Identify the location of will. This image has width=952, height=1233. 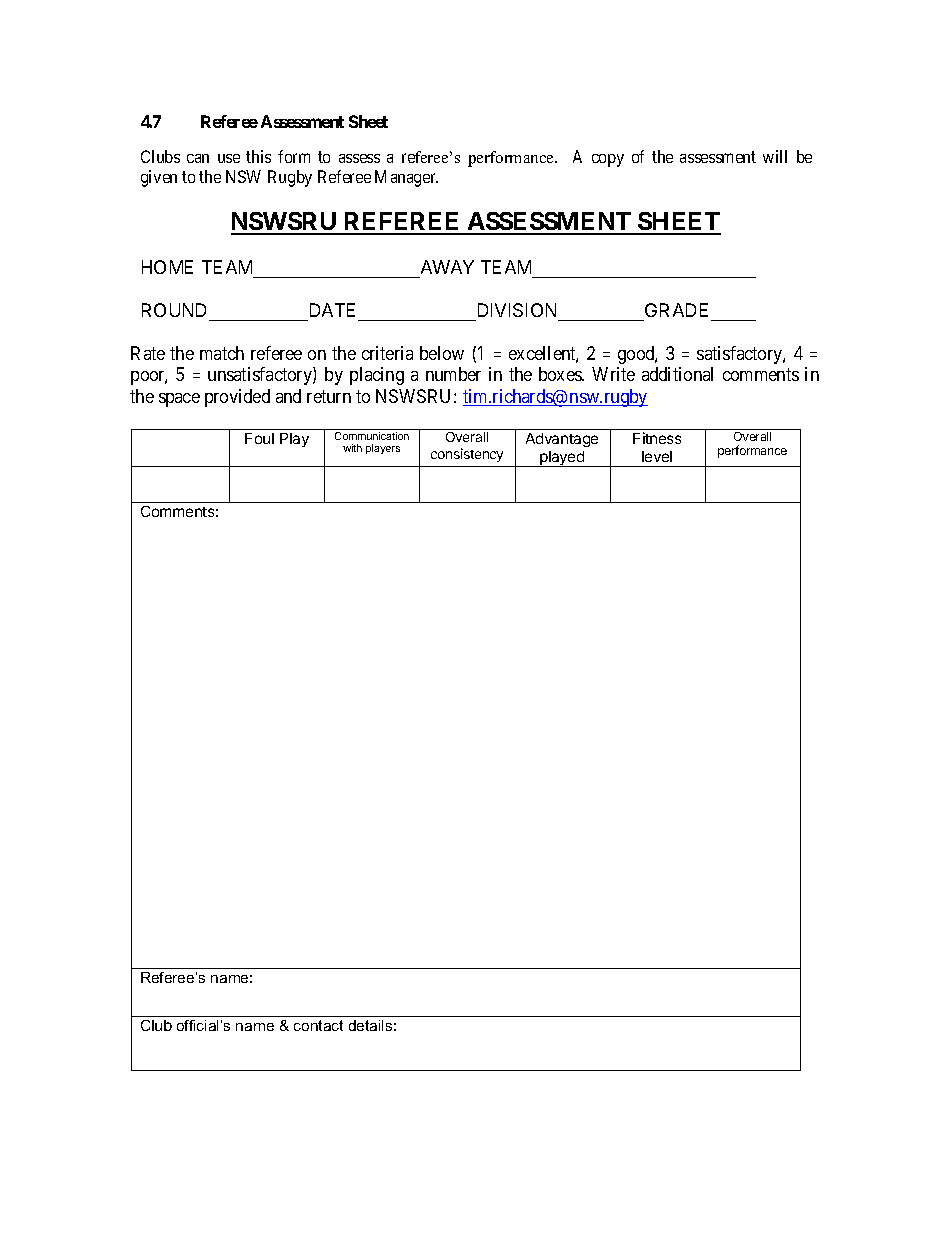
(775, 156).
